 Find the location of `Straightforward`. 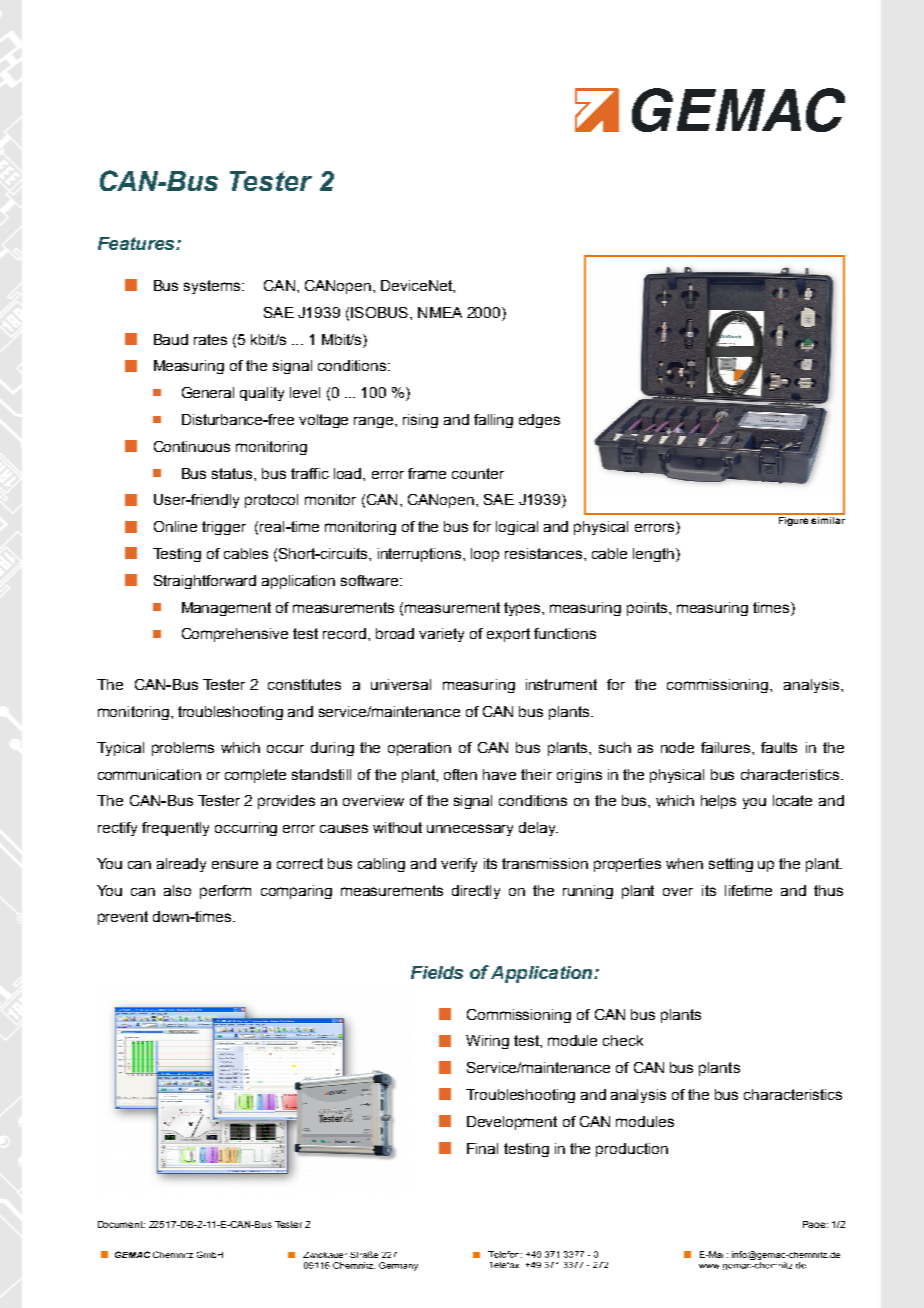

Straightforward is located at coordinates (205, 582).
